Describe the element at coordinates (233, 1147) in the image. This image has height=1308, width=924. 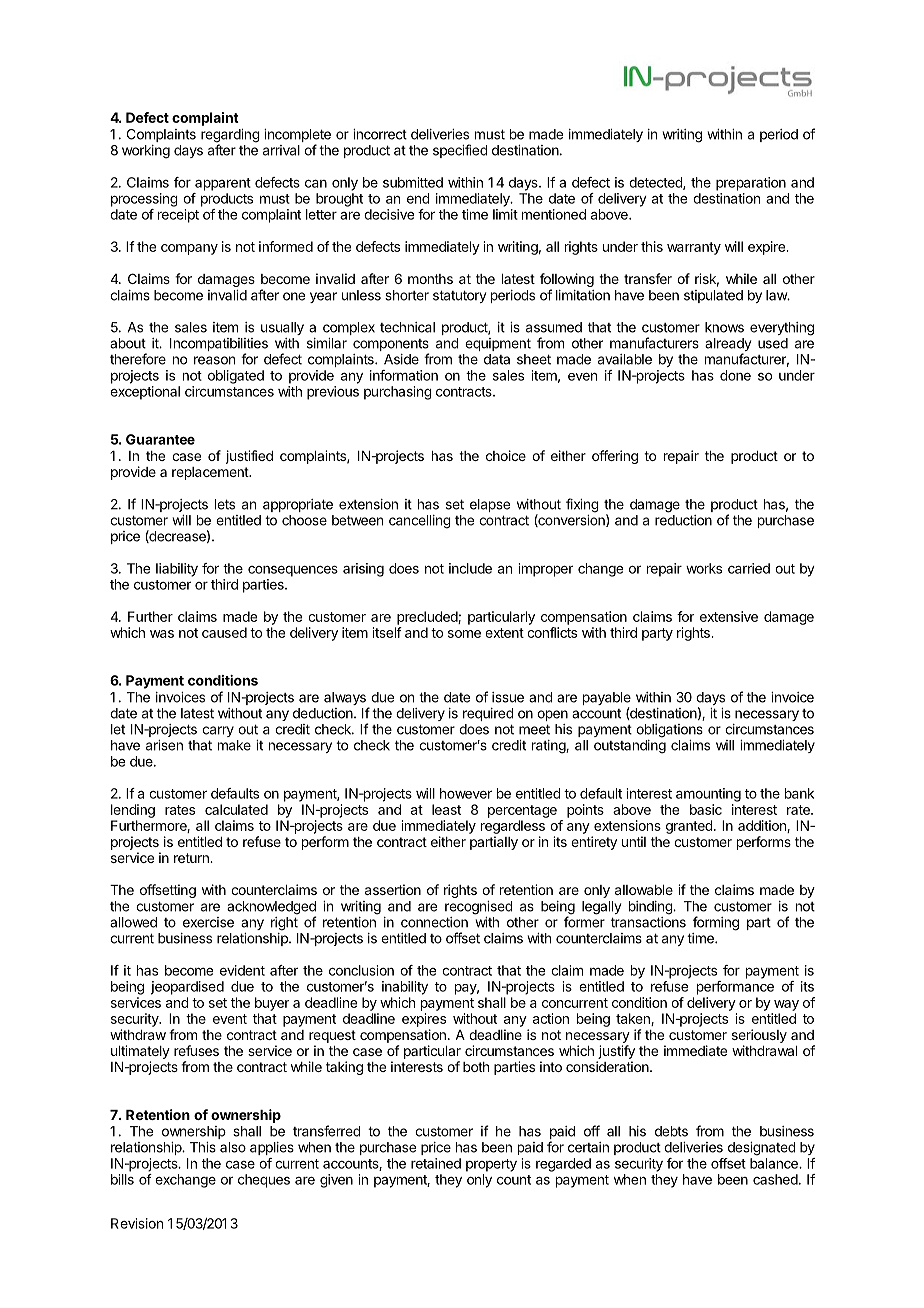
I see `also` at that location.
